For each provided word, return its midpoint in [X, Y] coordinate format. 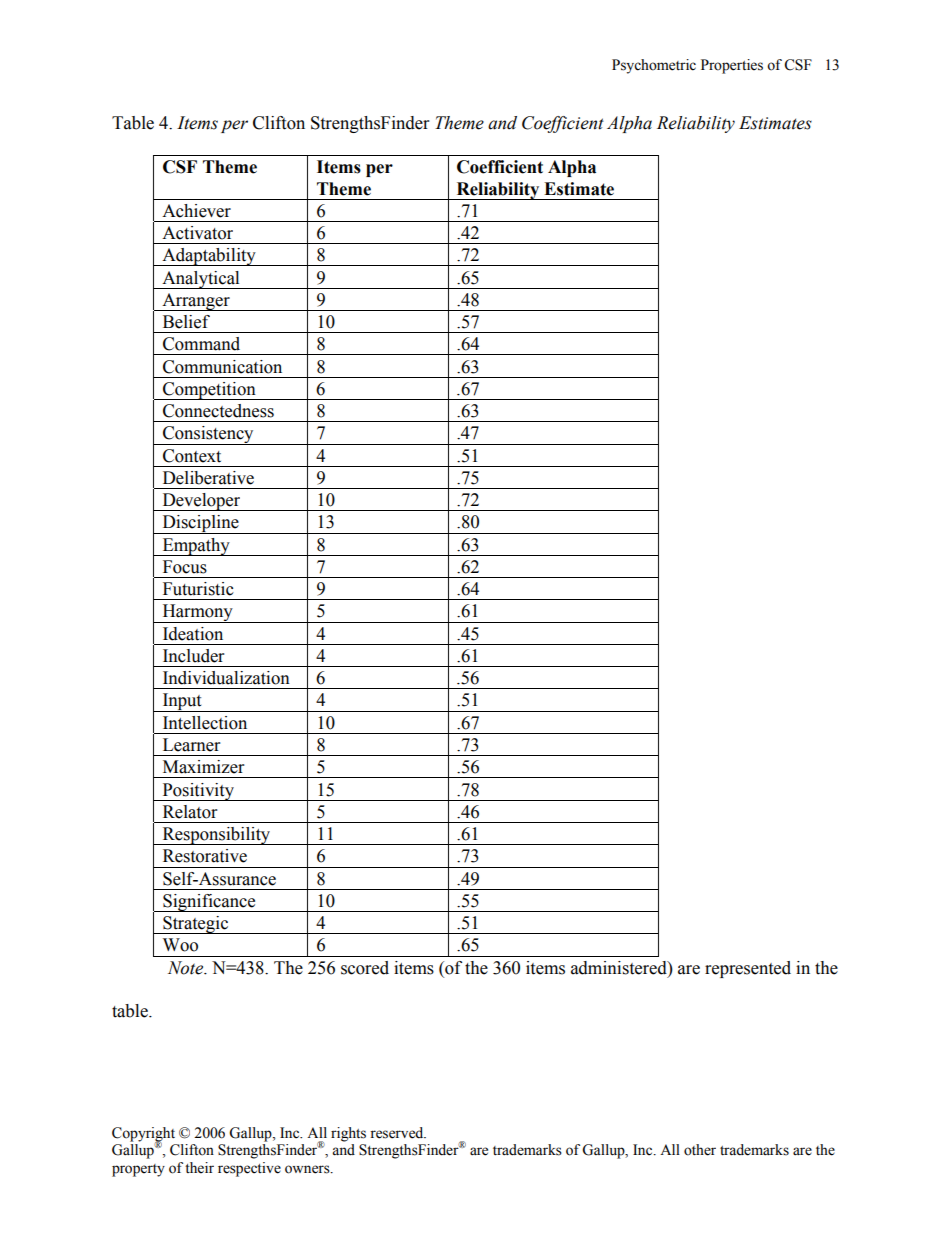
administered [620, 968]
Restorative [205, 856]
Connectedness [218, 411]
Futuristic [198, 589]
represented [748, 969]
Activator [197, 233]
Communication [222, 367]
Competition [209, 391]
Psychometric [654, 66]
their [199, 1168]
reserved [398, 1133]
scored [365, 968]
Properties [732, 66]
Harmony [197, 613]
